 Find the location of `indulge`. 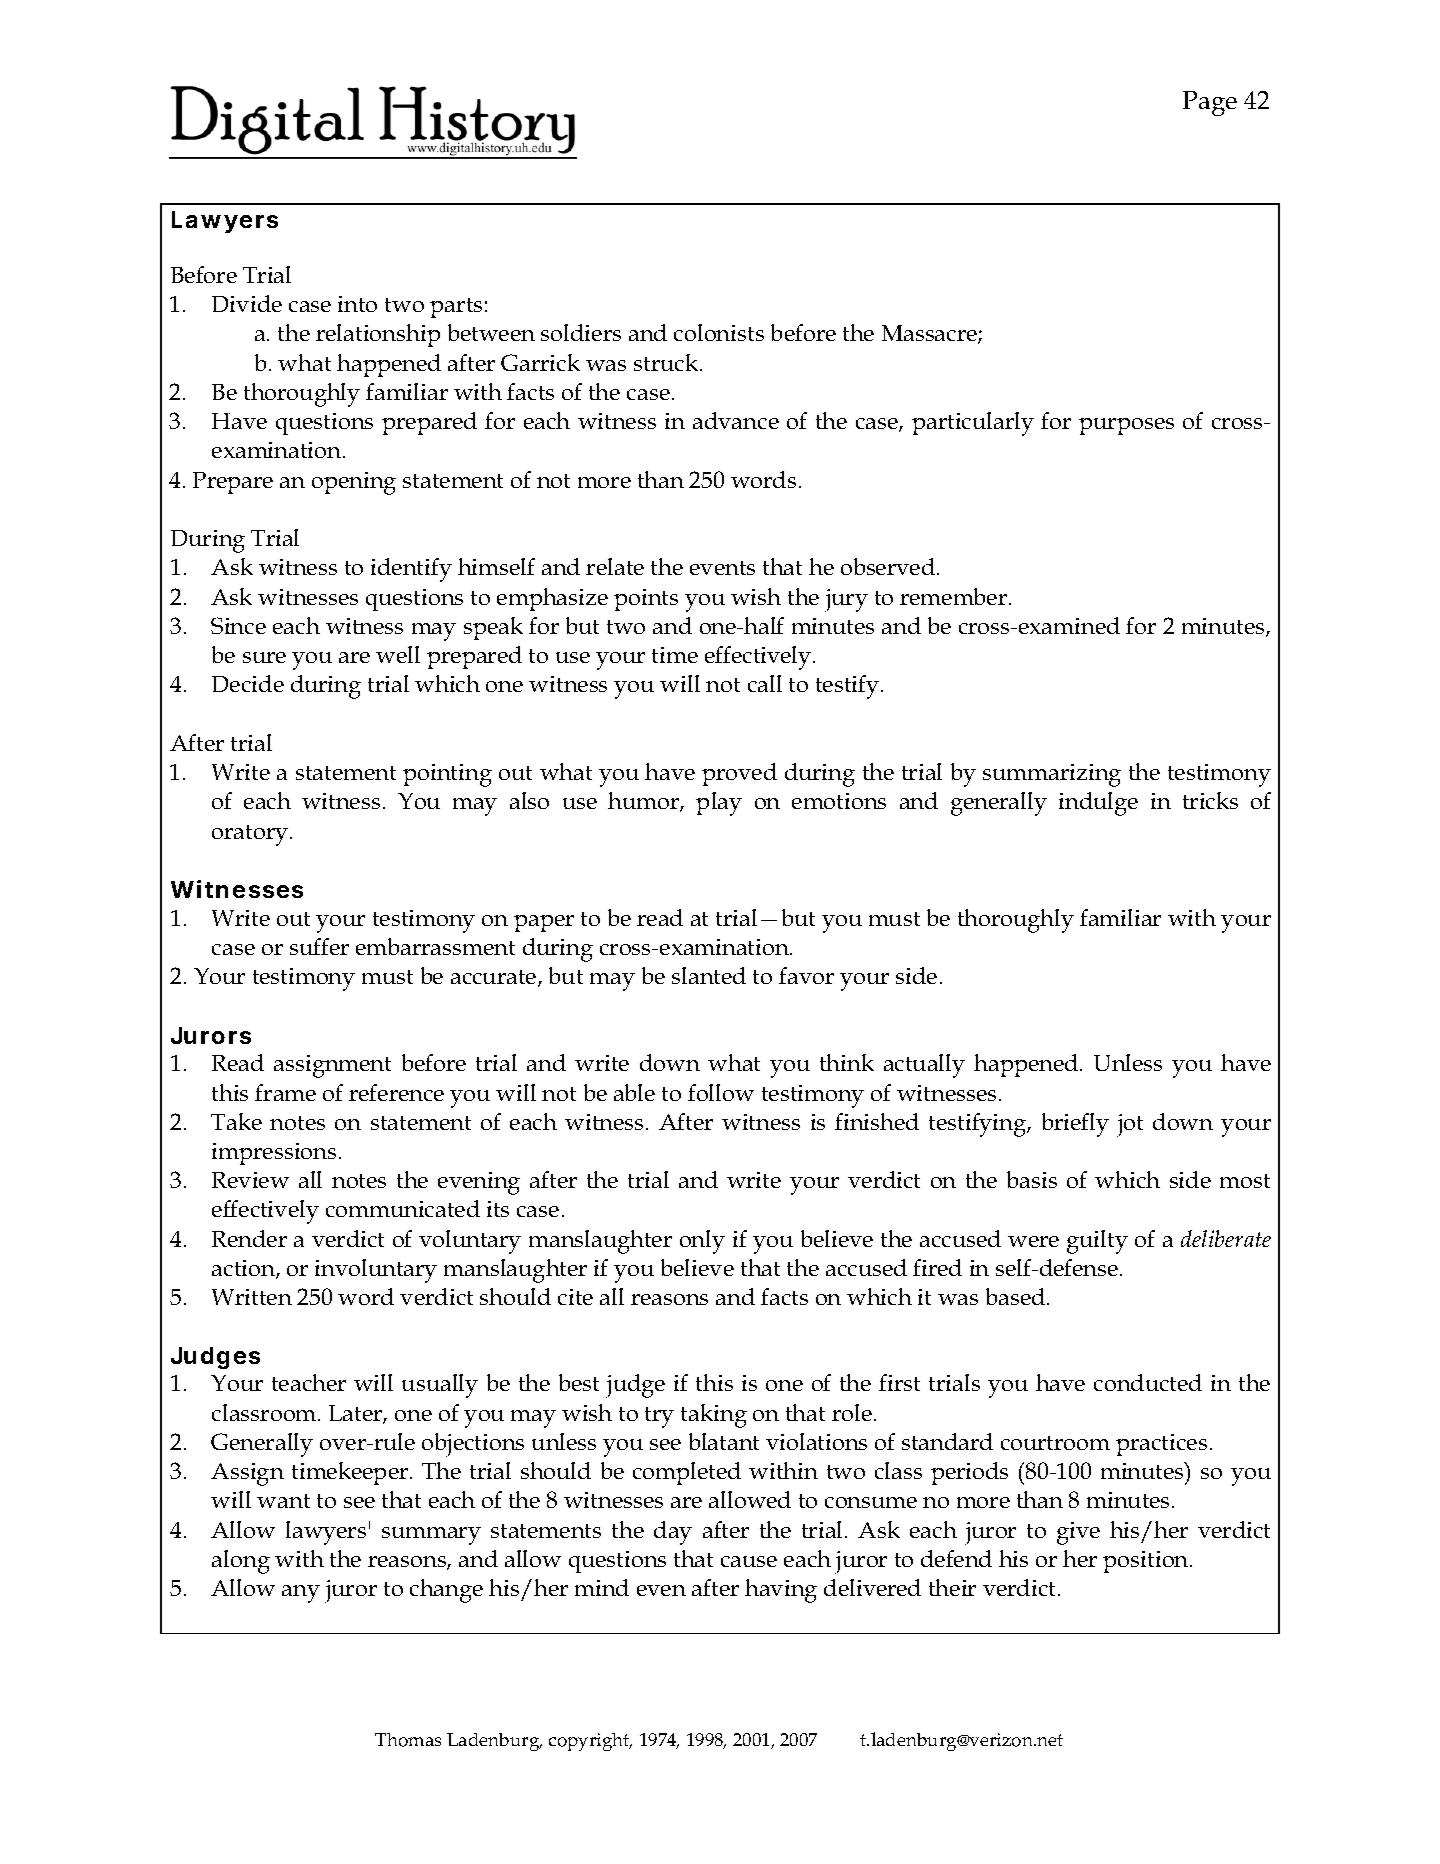

indulge is located at coordinates (1098, 804).
